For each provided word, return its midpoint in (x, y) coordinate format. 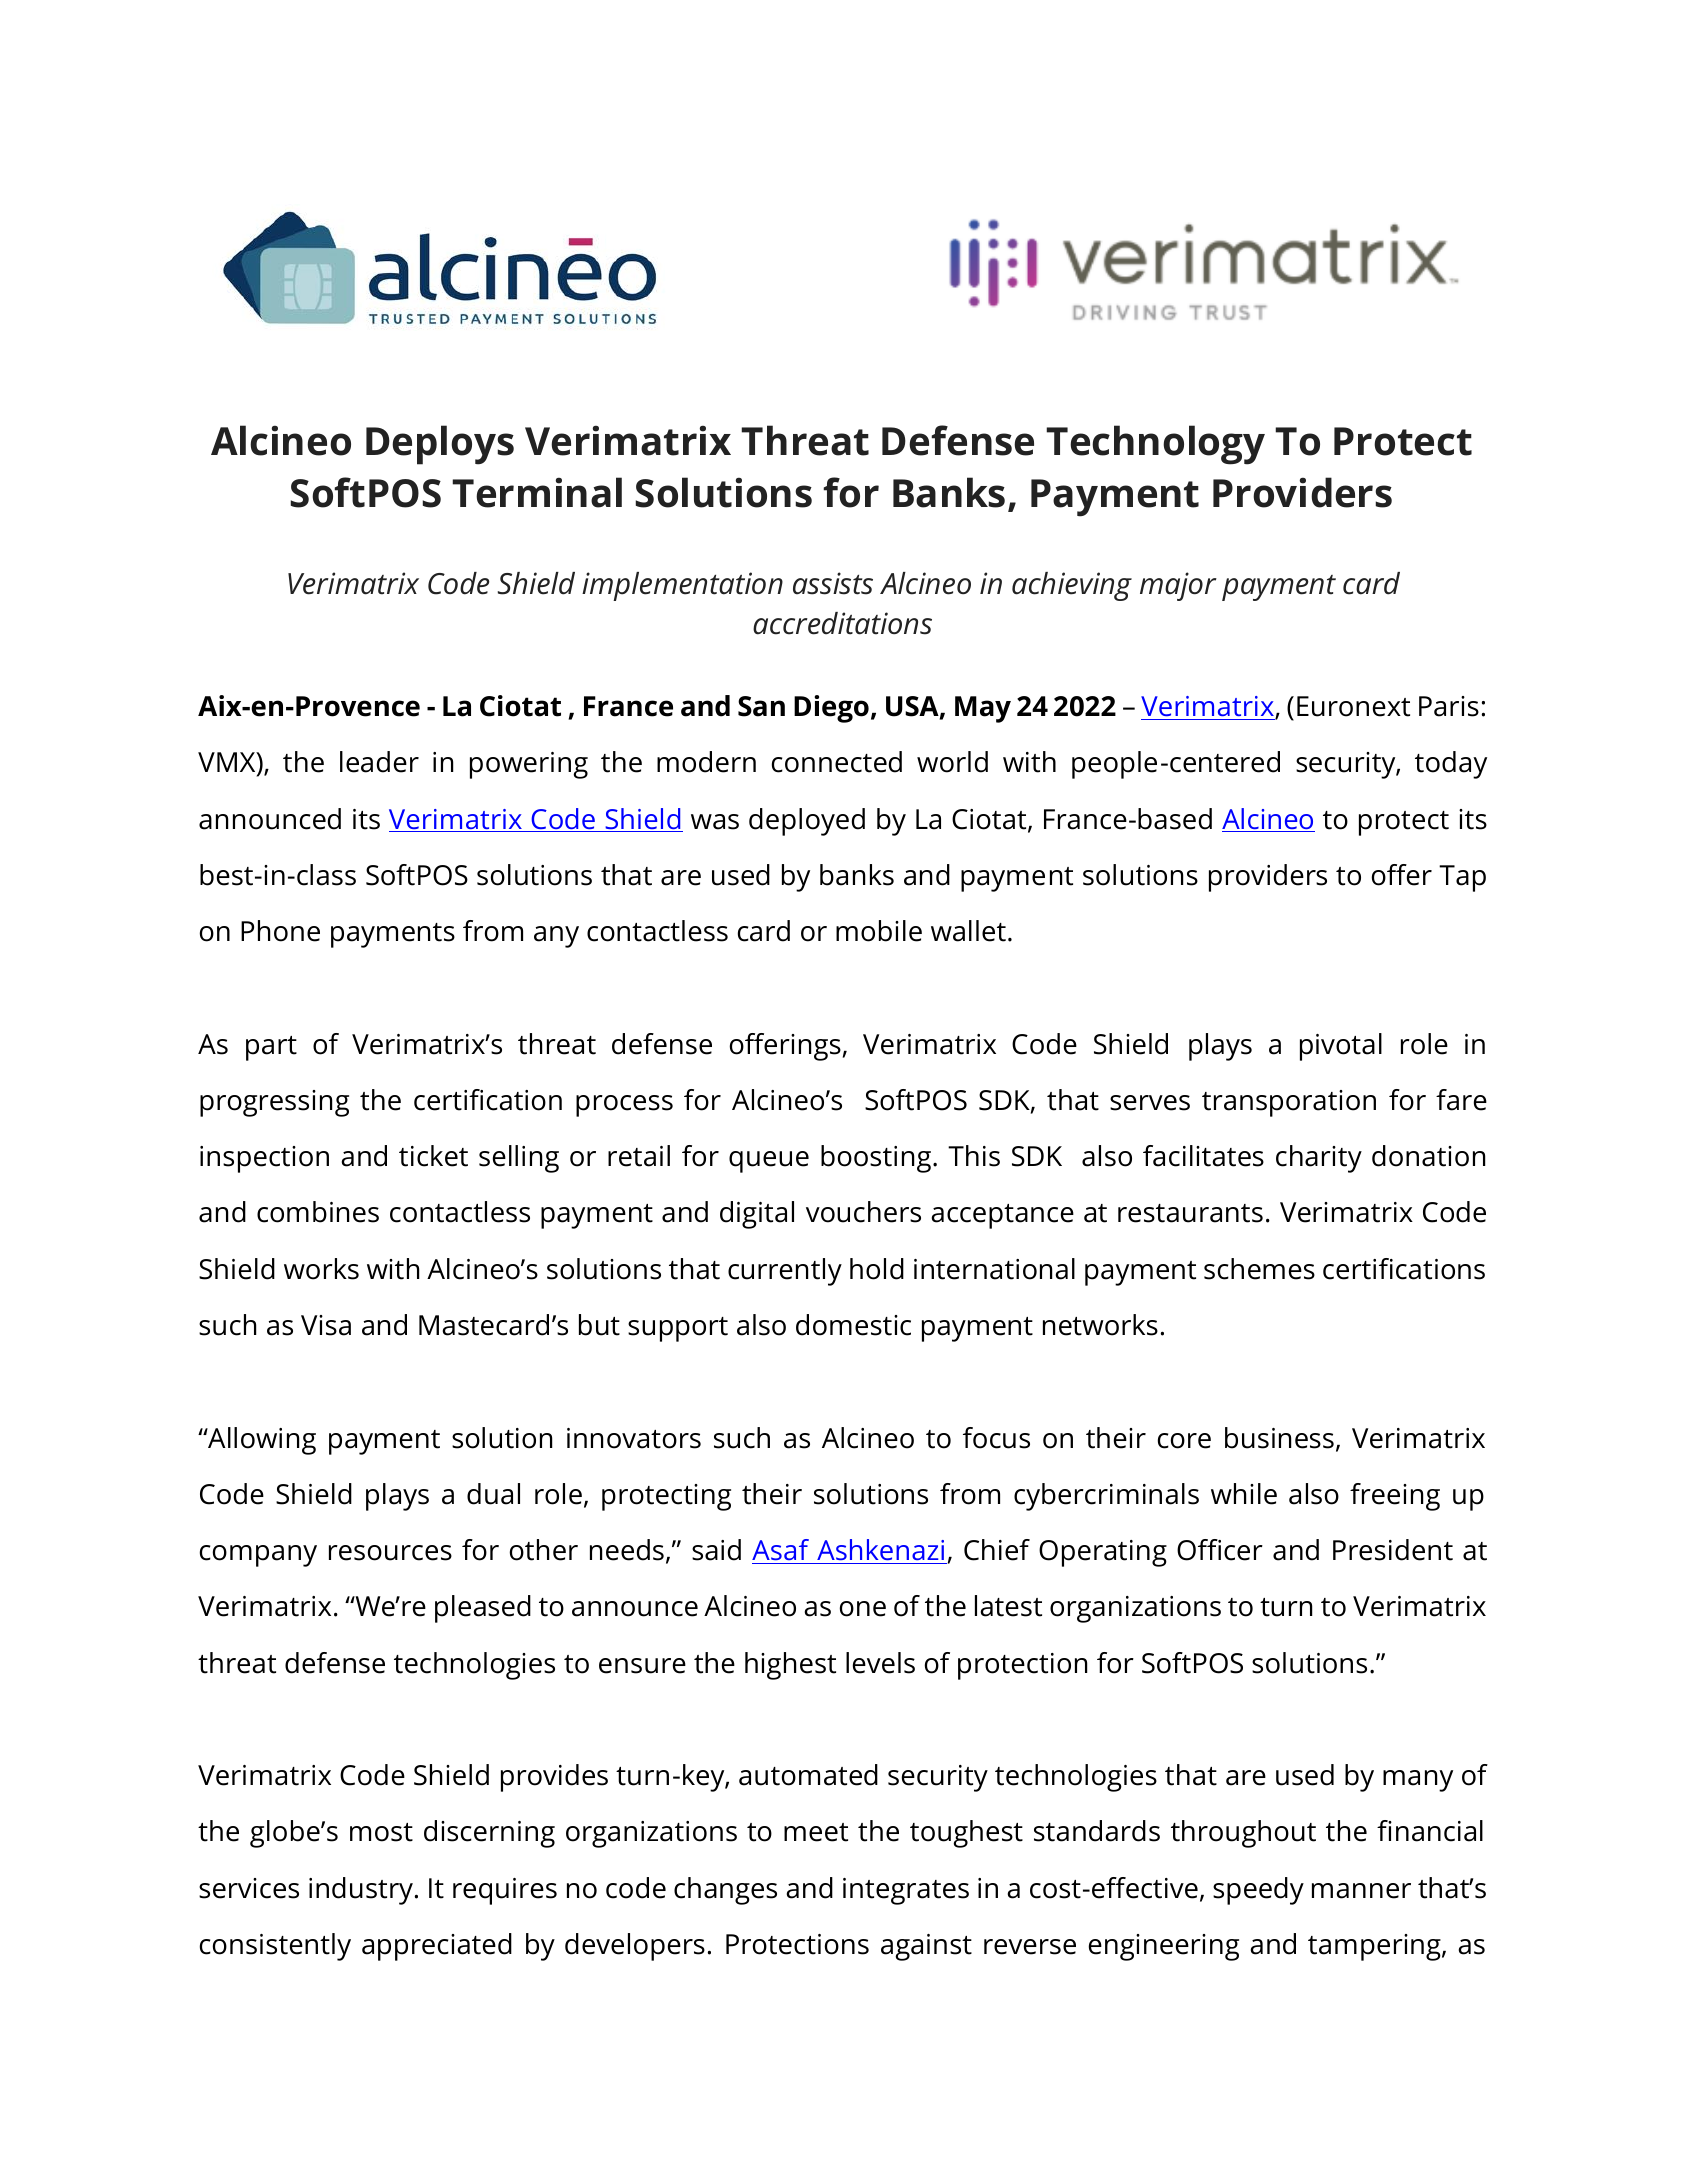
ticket (433, 1156)
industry (361, 1891)
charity (1319, 1159)
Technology (1155, 445)
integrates (906, 1891)
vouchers (863, 1212)
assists (833, 583)
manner (1361, 1891)
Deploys (440, 445)
